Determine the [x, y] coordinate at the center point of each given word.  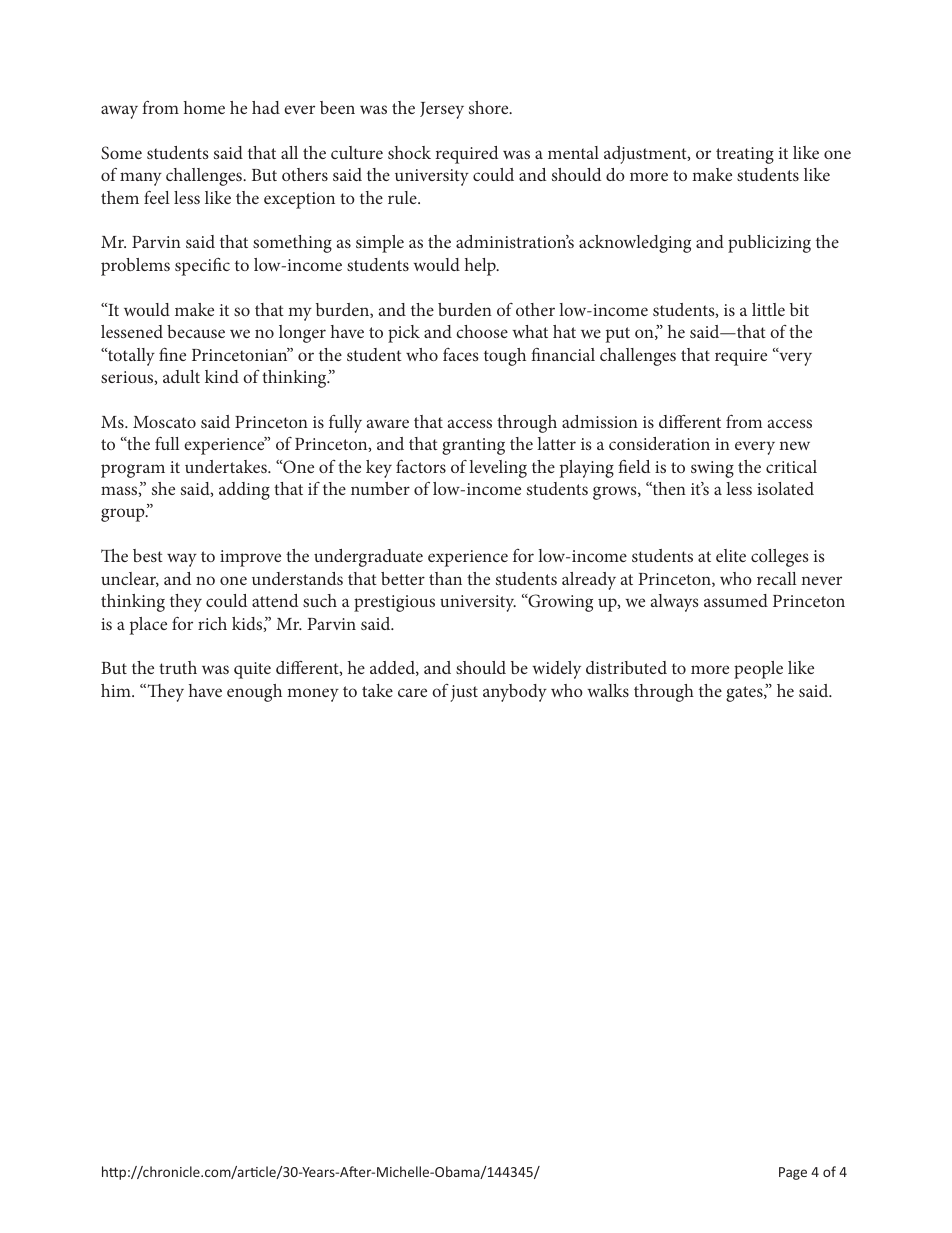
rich [212, 623]
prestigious [394, 603]
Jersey [442, 110]
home [204, 107]
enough [254, 693]
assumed [736, 600]
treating [745, 155]
